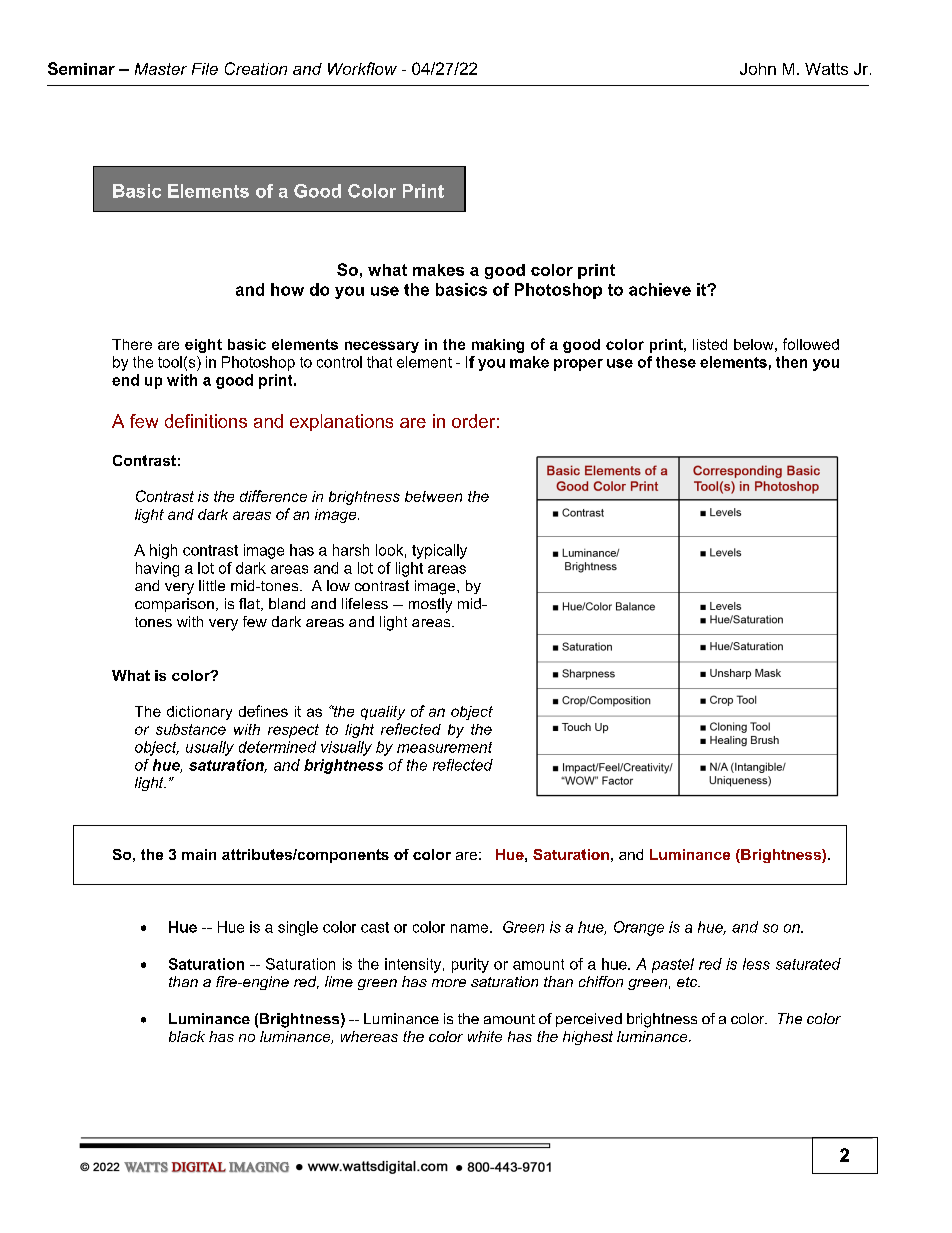 The image size is (952, 1233). I want to click on mostly, so click(430, 605).
